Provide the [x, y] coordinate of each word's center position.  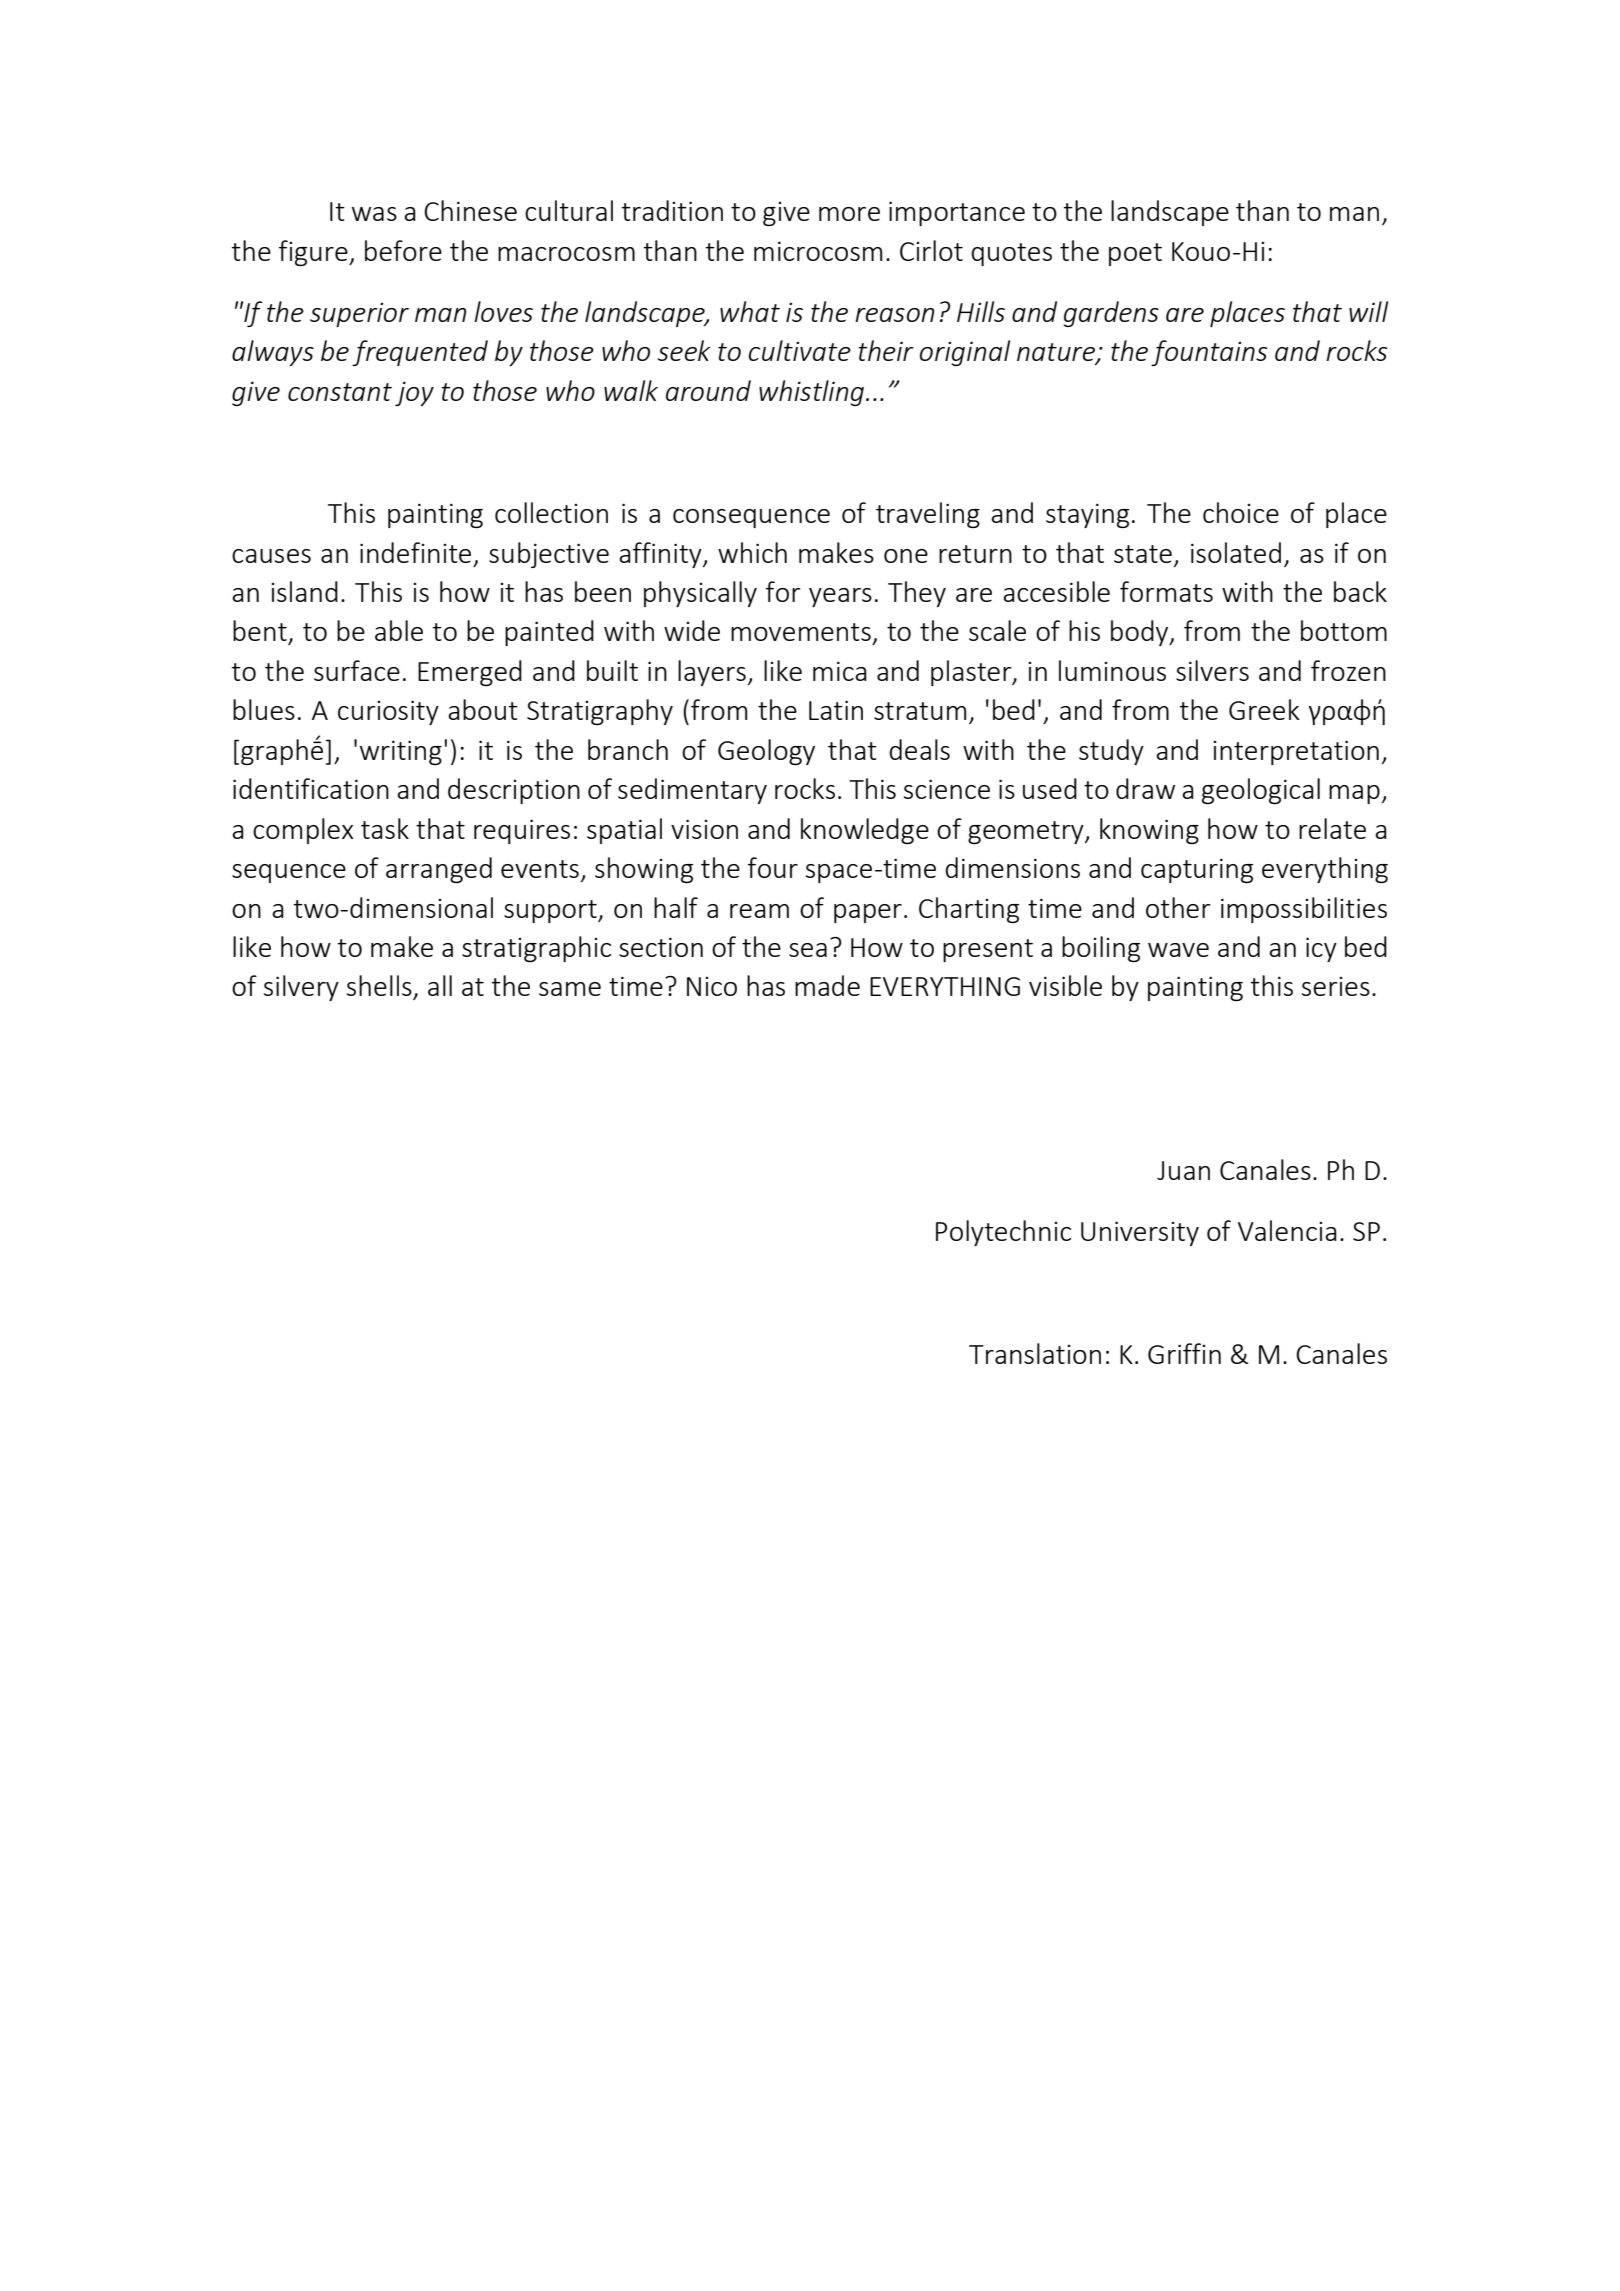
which [752, 552]
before [403, 250]
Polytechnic [1003, 1233]
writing [401, 752]
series [1336, 986]
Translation [1035, 1353]
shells [380, 987]
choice [1241, 512]
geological [1261, 791]
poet [1135, 254]
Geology [766, 752]
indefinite [415, 552]
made [827, 985]
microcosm [818, 251]
